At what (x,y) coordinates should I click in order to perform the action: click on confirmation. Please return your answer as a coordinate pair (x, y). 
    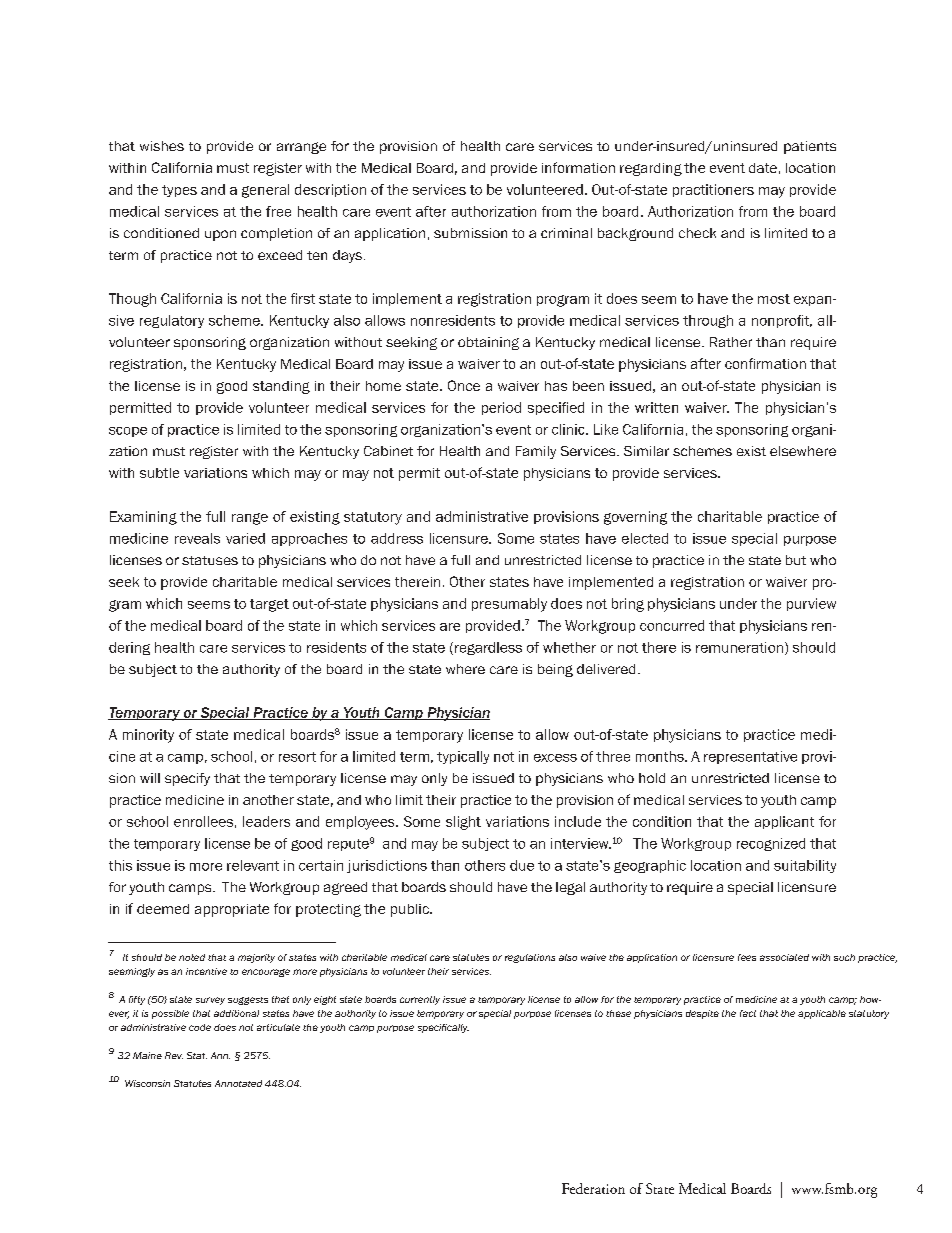
    Looking at the image, I should click on (765, 363).
